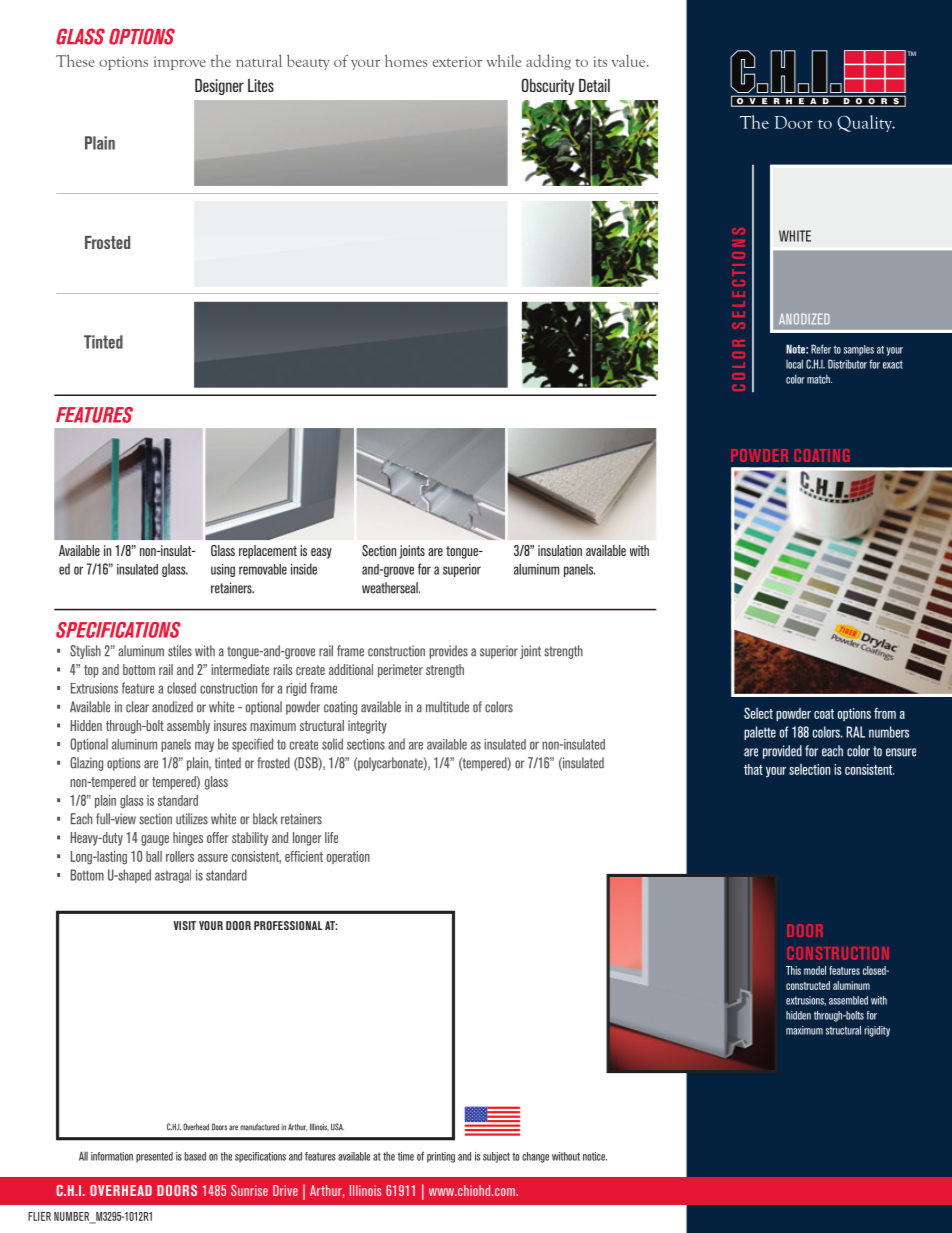  I want to click on Visit, so click(184, 925).
